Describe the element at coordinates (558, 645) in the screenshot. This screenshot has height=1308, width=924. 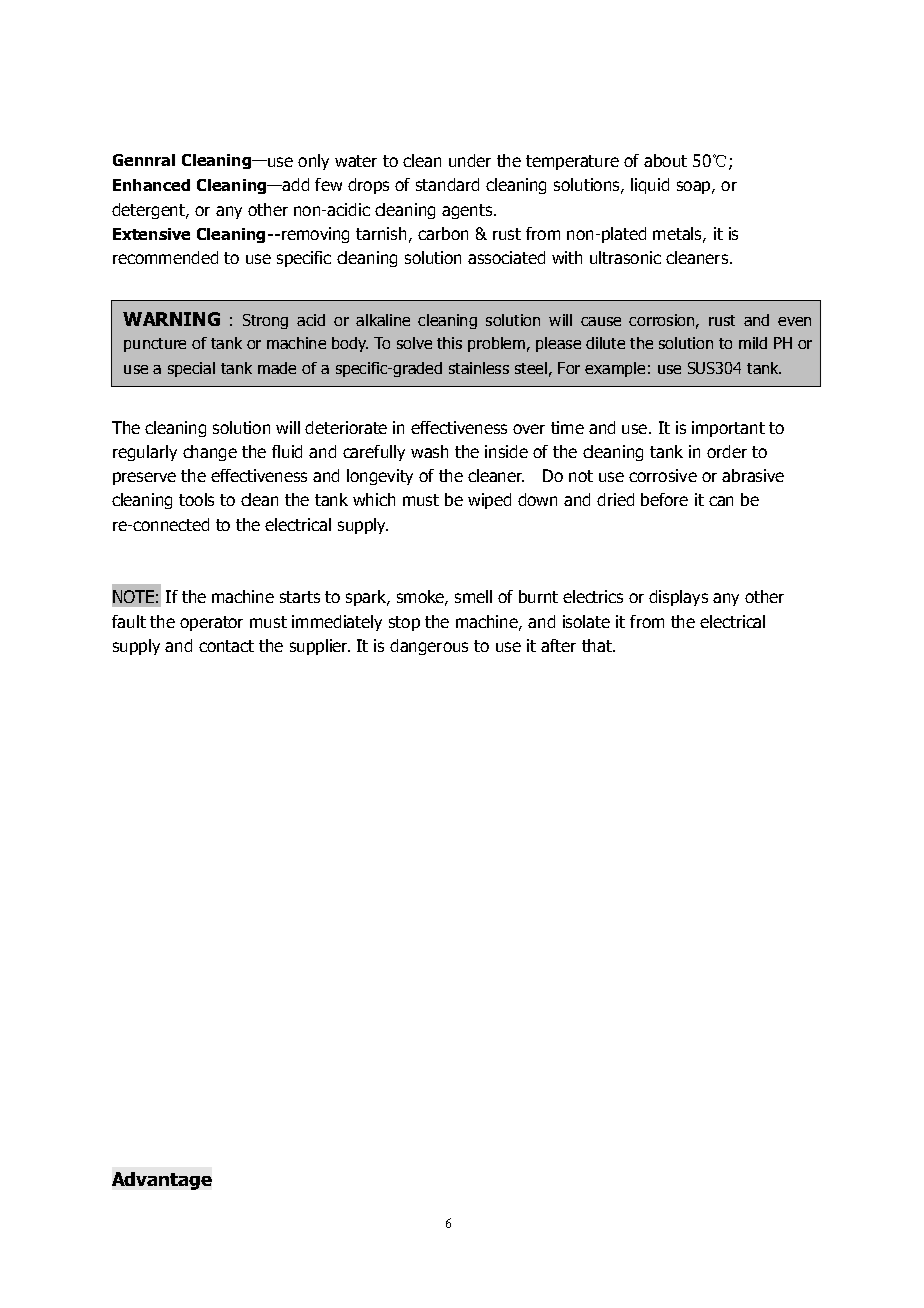
I see `after` at that location.
